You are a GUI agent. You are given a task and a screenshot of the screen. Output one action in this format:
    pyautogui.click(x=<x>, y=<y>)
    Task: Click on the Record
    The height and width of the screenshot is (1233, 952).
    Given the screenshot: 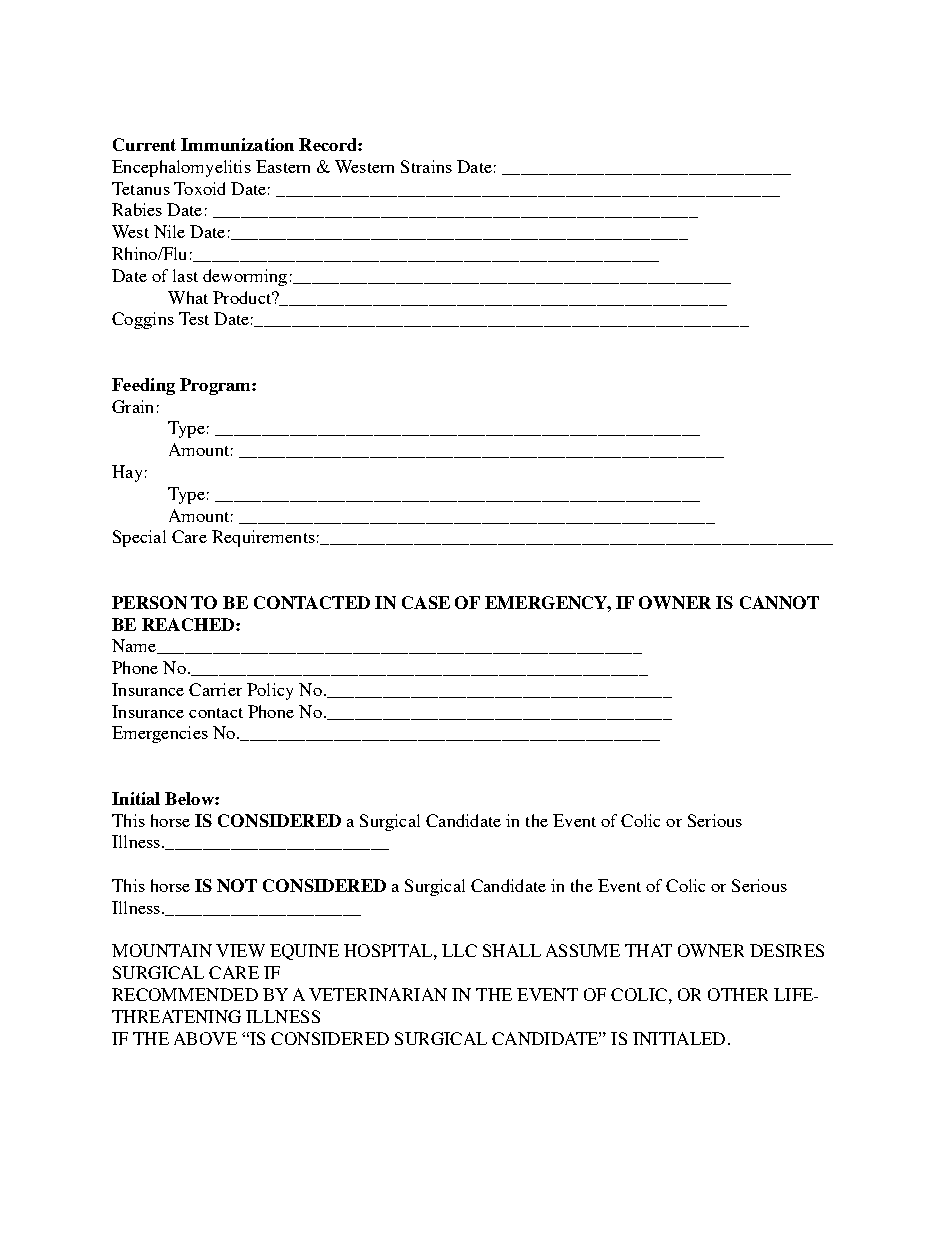 What is the action you would take?
    pyautogui.click(x=329, y=144)
